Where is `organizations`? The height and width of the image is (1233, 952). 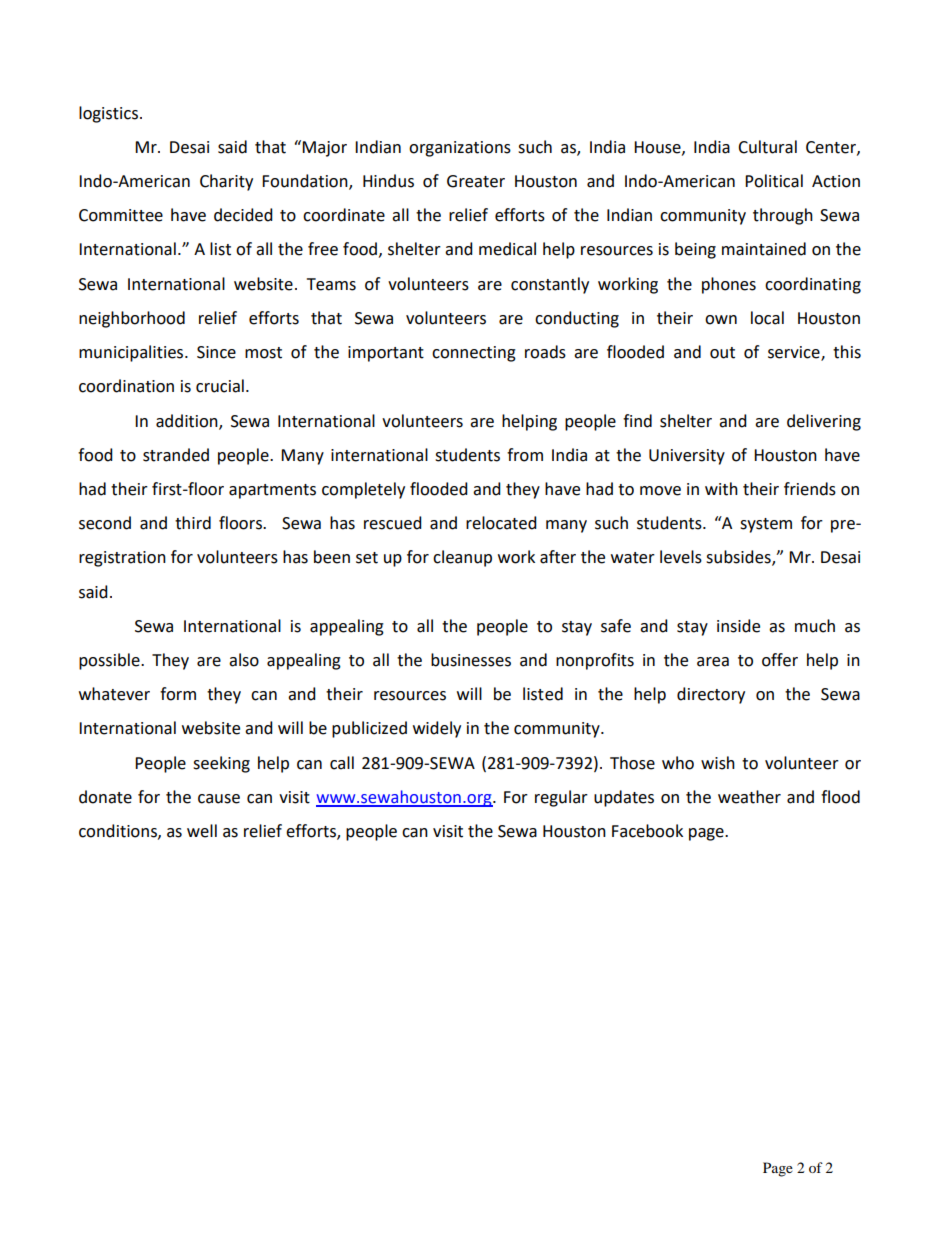 organizations is located at coordinates (460, 149).
